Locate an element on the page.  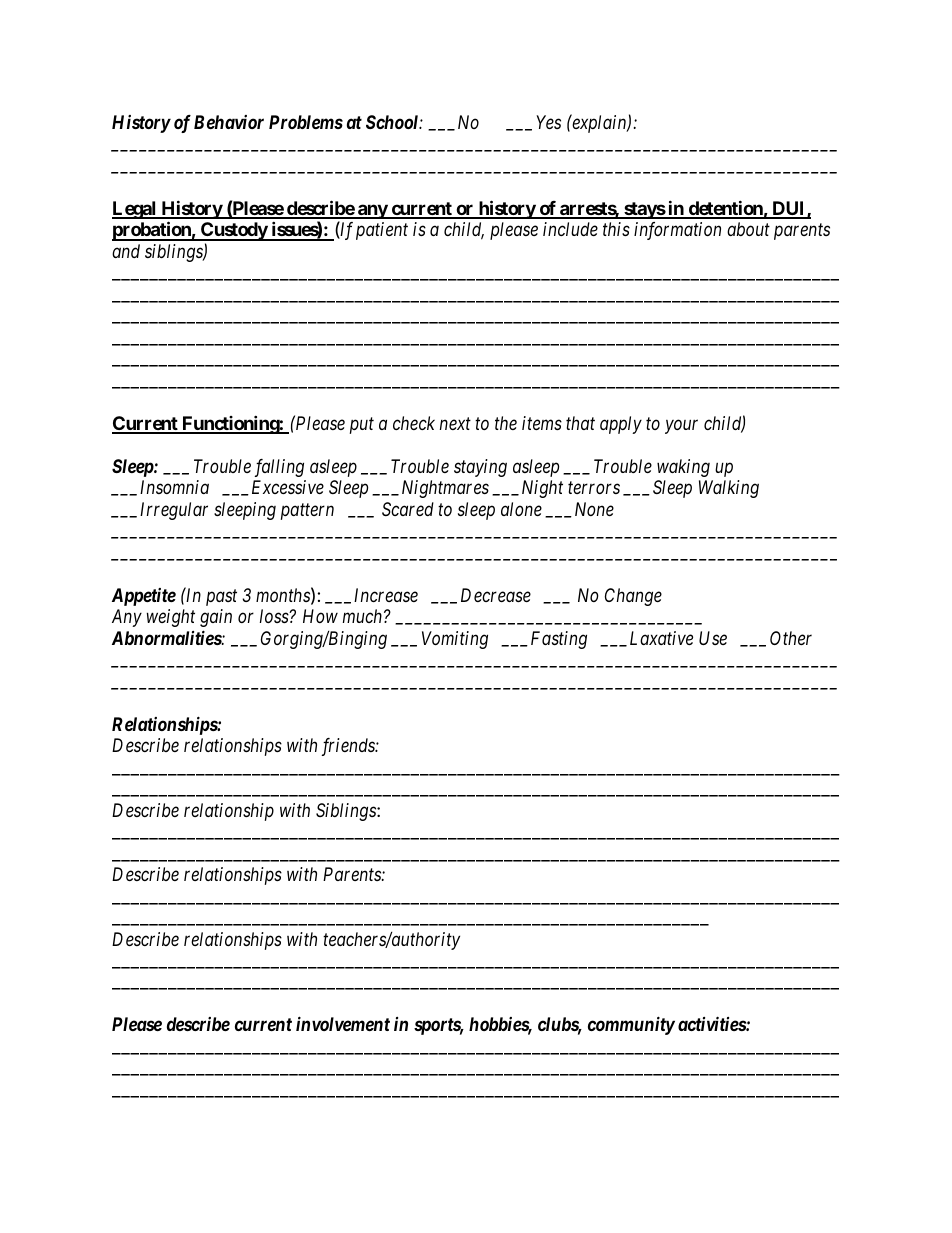
your is located at coordinates (681, 427).
